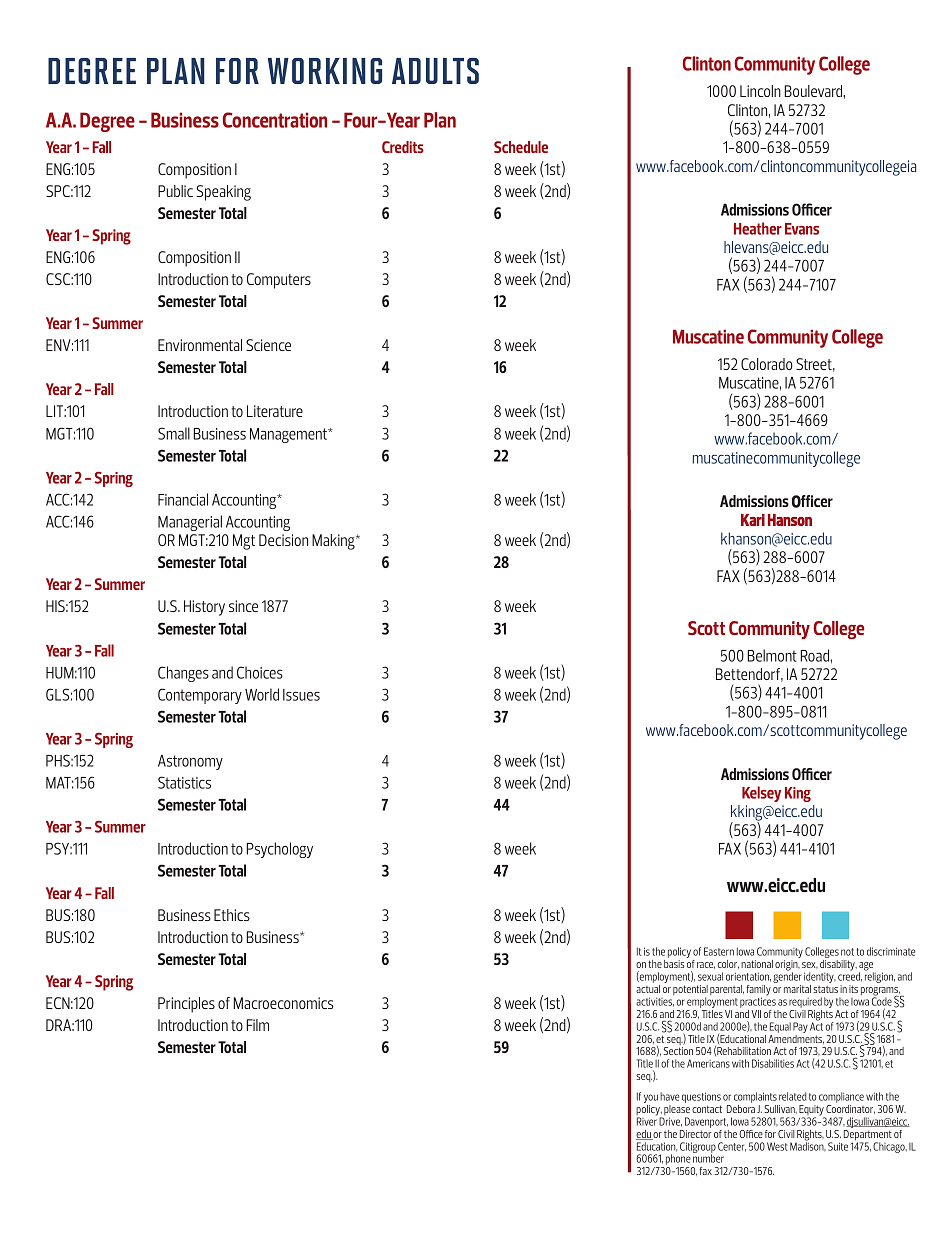  Describe the element at coordinates (674, 964) in the screenshot. I see `basis` at that location.
